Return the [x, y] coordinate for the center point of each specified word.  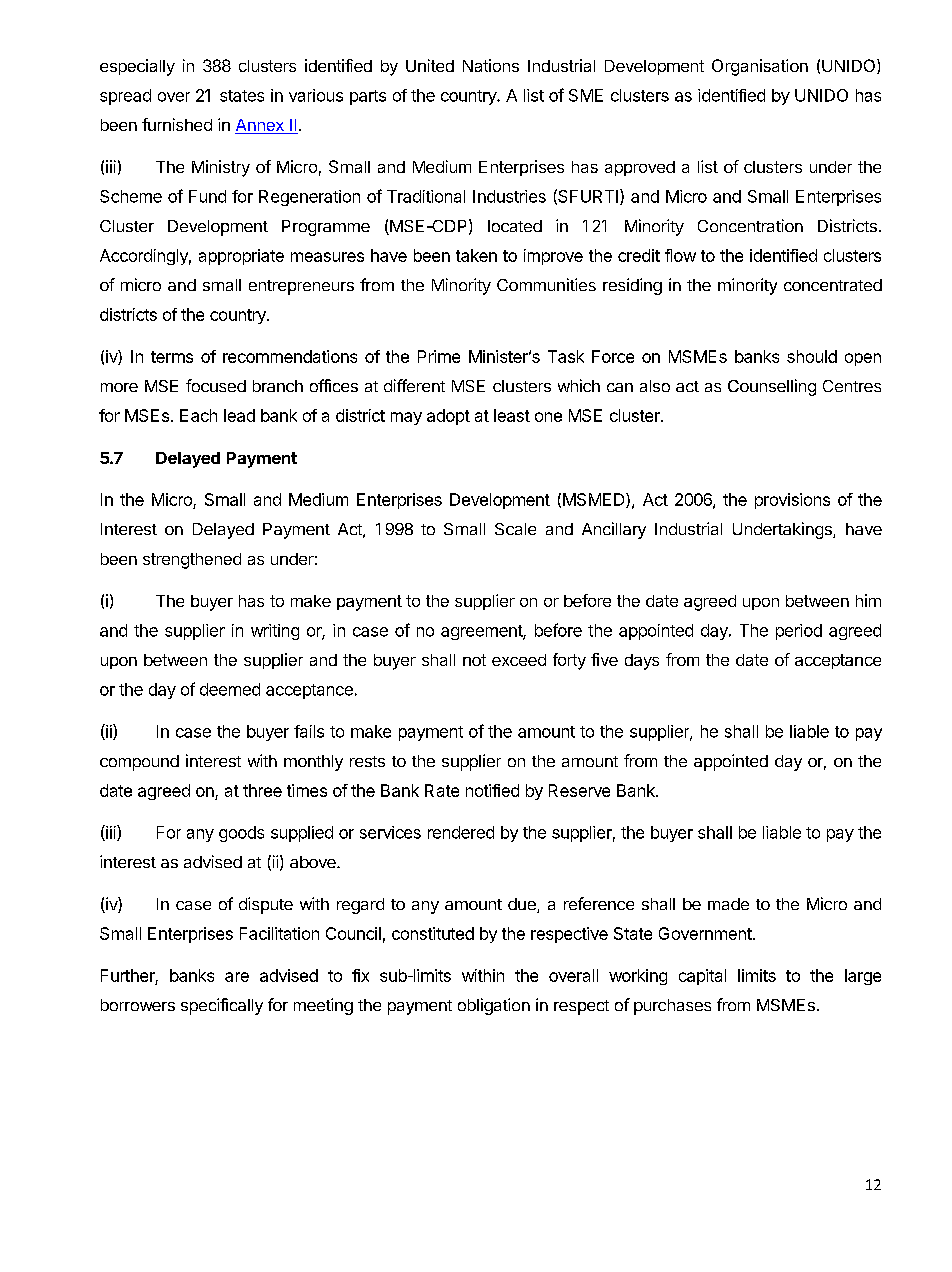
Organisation [760, 67]
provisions [792, 501]
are [237, 977]
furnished [177, 124]
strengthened [192, 561]
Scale [515, 529]
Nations [491, 65]
